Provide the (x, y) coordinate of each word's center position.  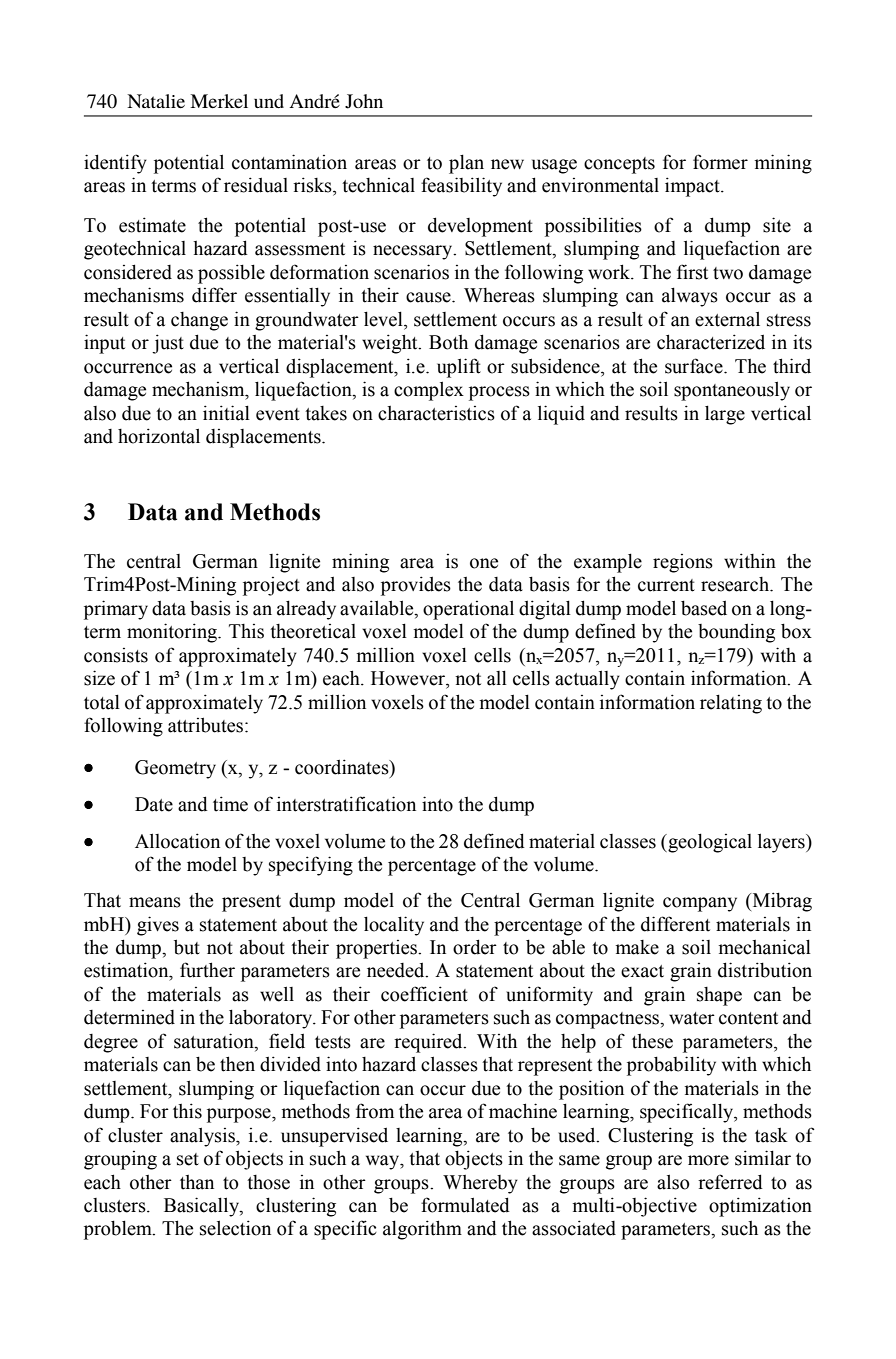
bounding (736, 633)
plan (466, 164)
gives (158, 926)
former (720, 162)
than (197, 1182)
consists (116, 655)
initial (226, 413)
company (700, 904)
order (475, 947)
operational (468, 610)
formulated (465, 1205)
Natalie (156, 101)
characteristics (436, 413)
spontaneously (732, 391)
